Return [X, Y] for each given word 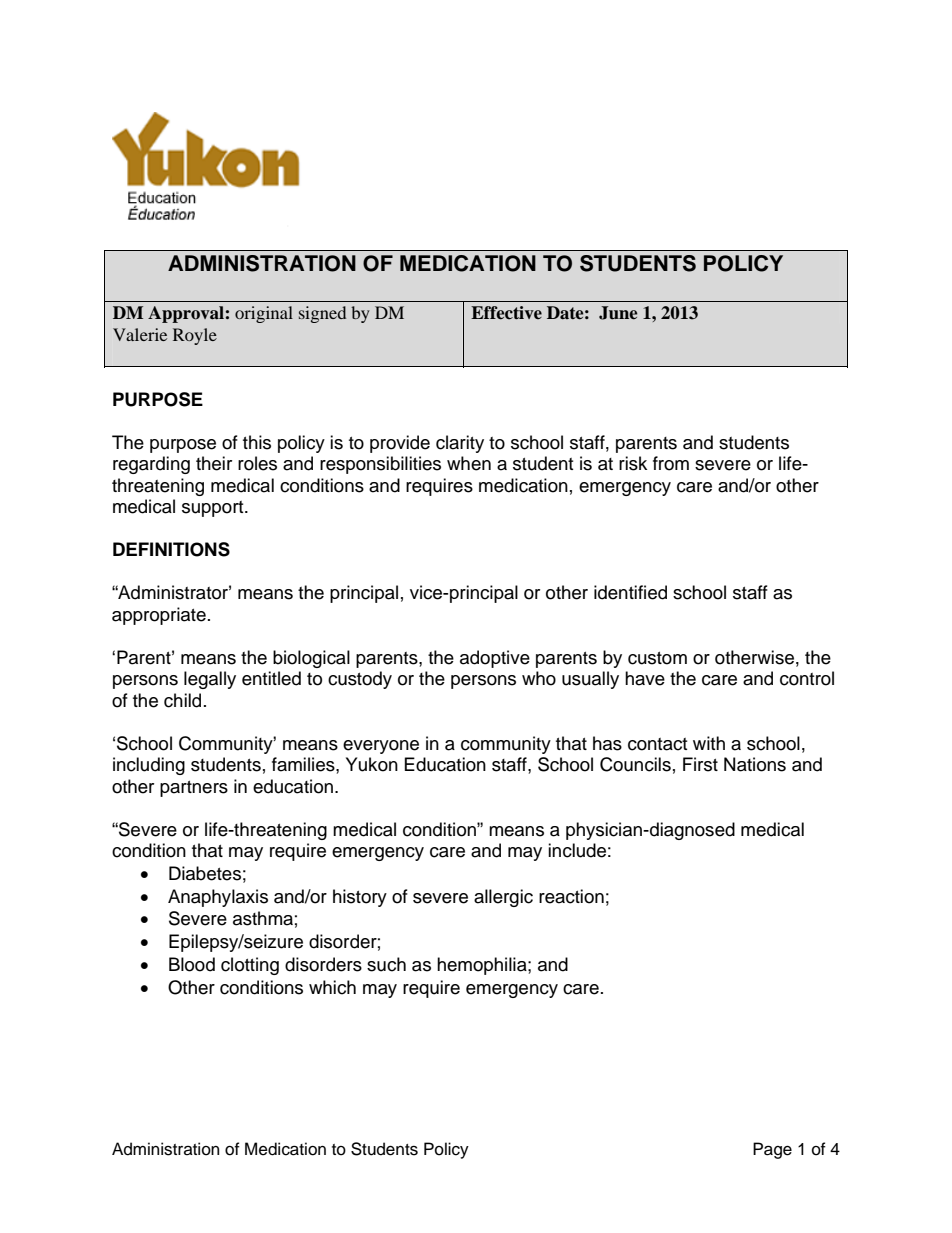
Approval [186, 314]
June [618, 313]
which [332, 987]
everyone [381, 747]
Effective [506, 313]
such [386, 964]
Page [772, 1150]
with [709, 743]
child [182, 700]
